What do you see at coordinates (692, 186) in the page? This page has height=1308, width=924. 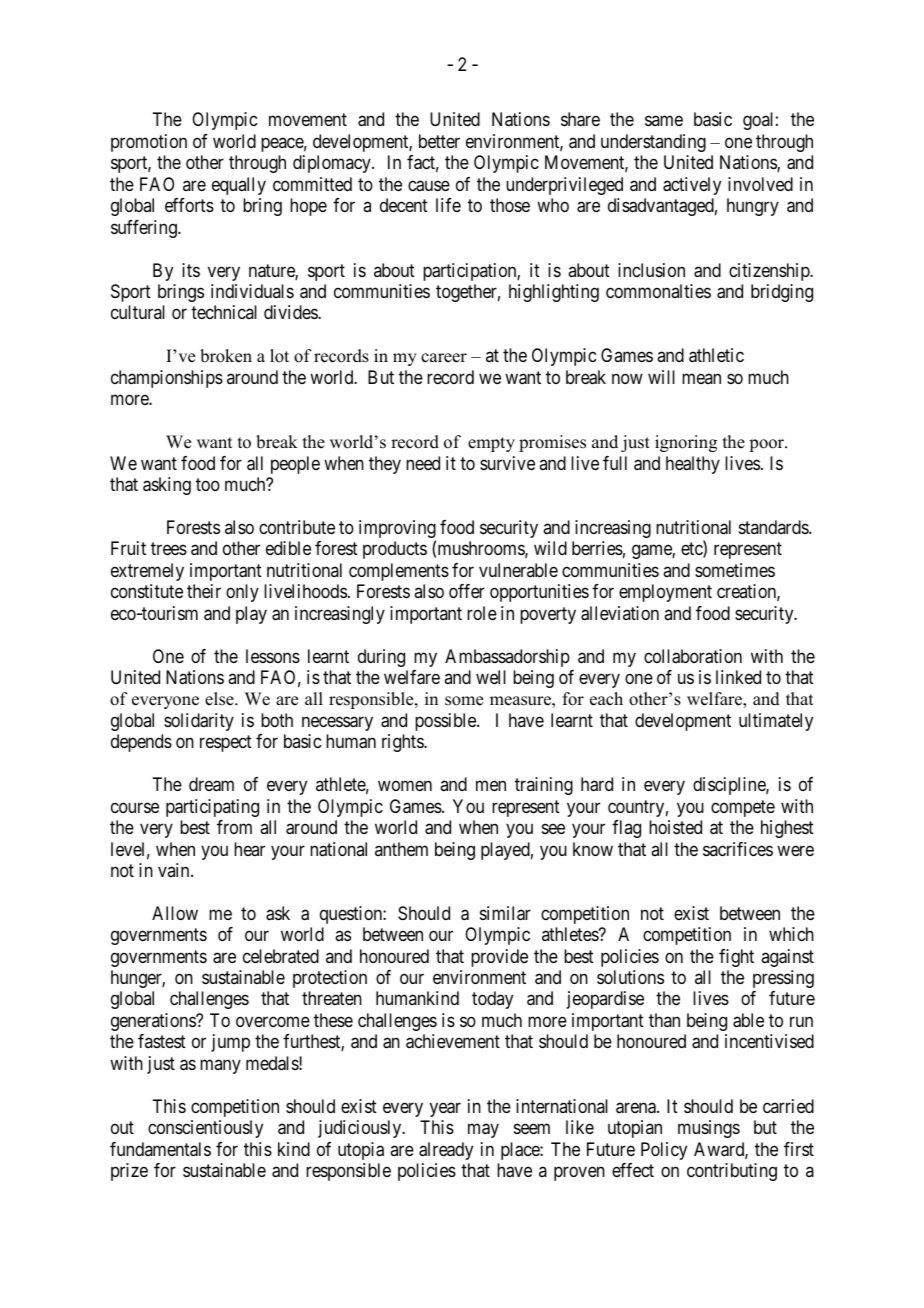 I see `actively` at bounding box center [692, 186].
